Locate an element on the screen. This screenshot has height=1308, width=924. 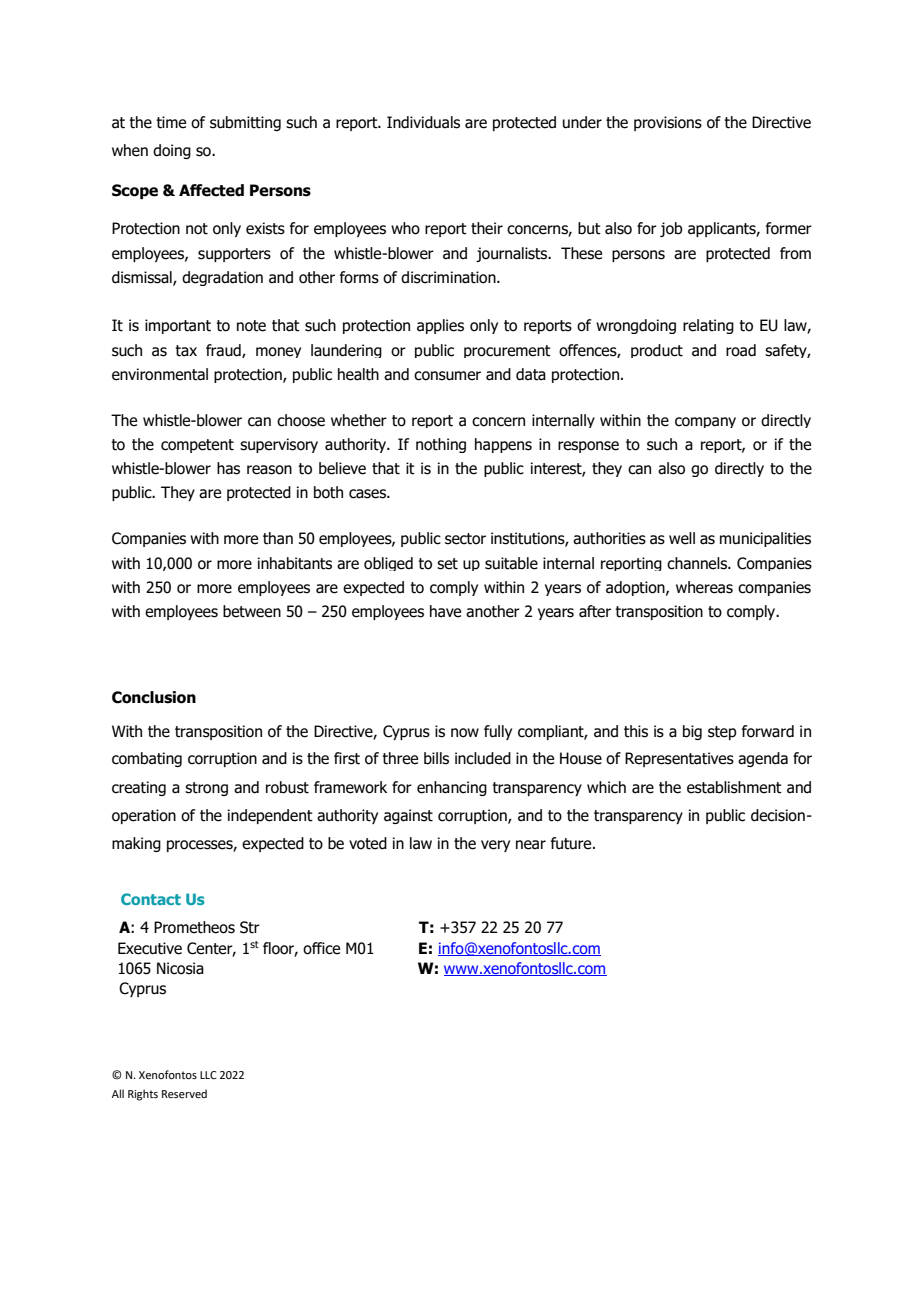
Individuals is located at coordinates (423, 122).
